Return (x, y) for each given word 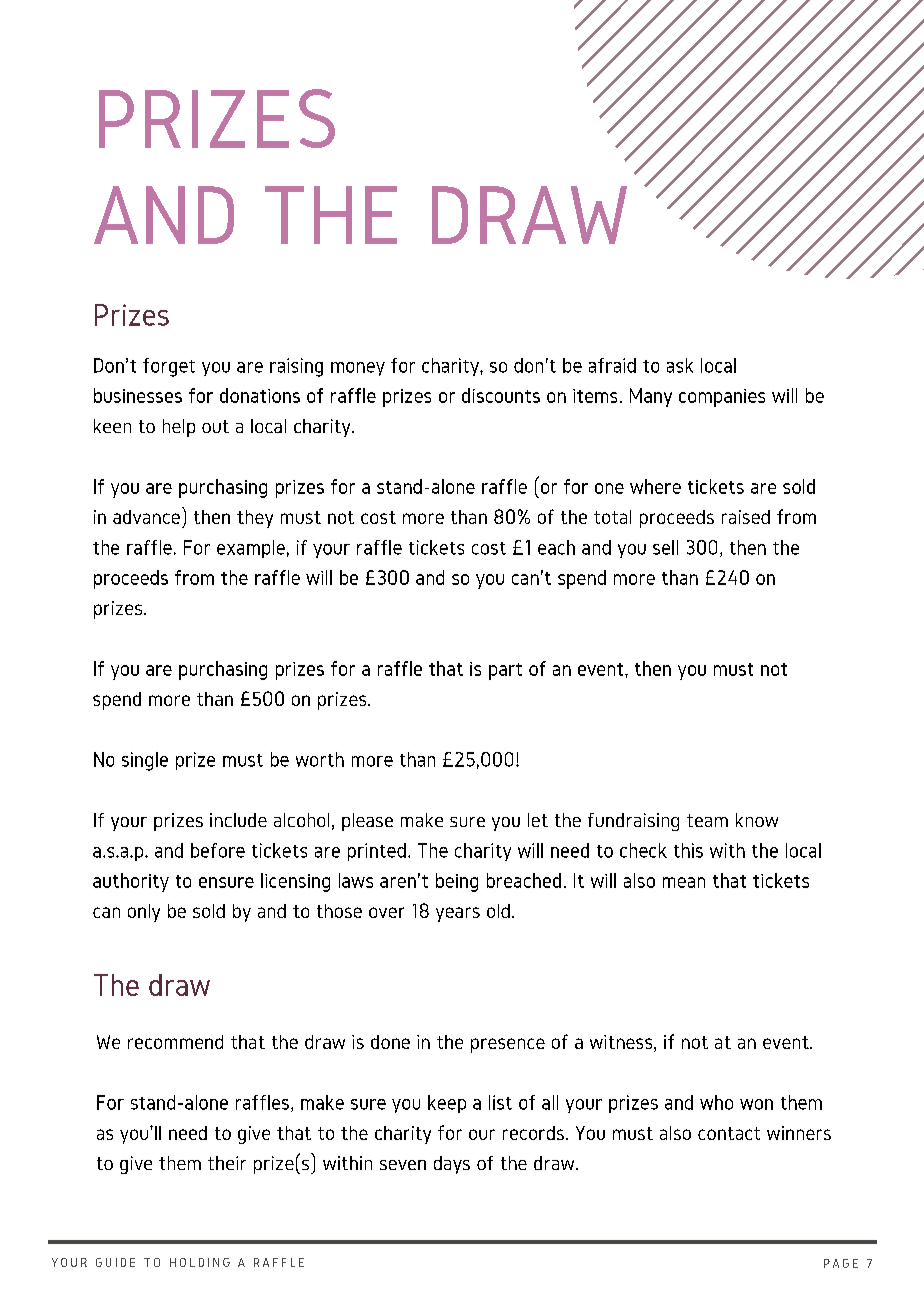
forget (169, 367)
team (707, 820)
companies (722, 398)
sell (665, 547)
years (458, 914)
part (505, 671)
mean (684, 882)
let (538, 820)
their (227, 1163)
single (145, 761)
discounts (501, 395)
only (144, 913)
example (251, 549)
